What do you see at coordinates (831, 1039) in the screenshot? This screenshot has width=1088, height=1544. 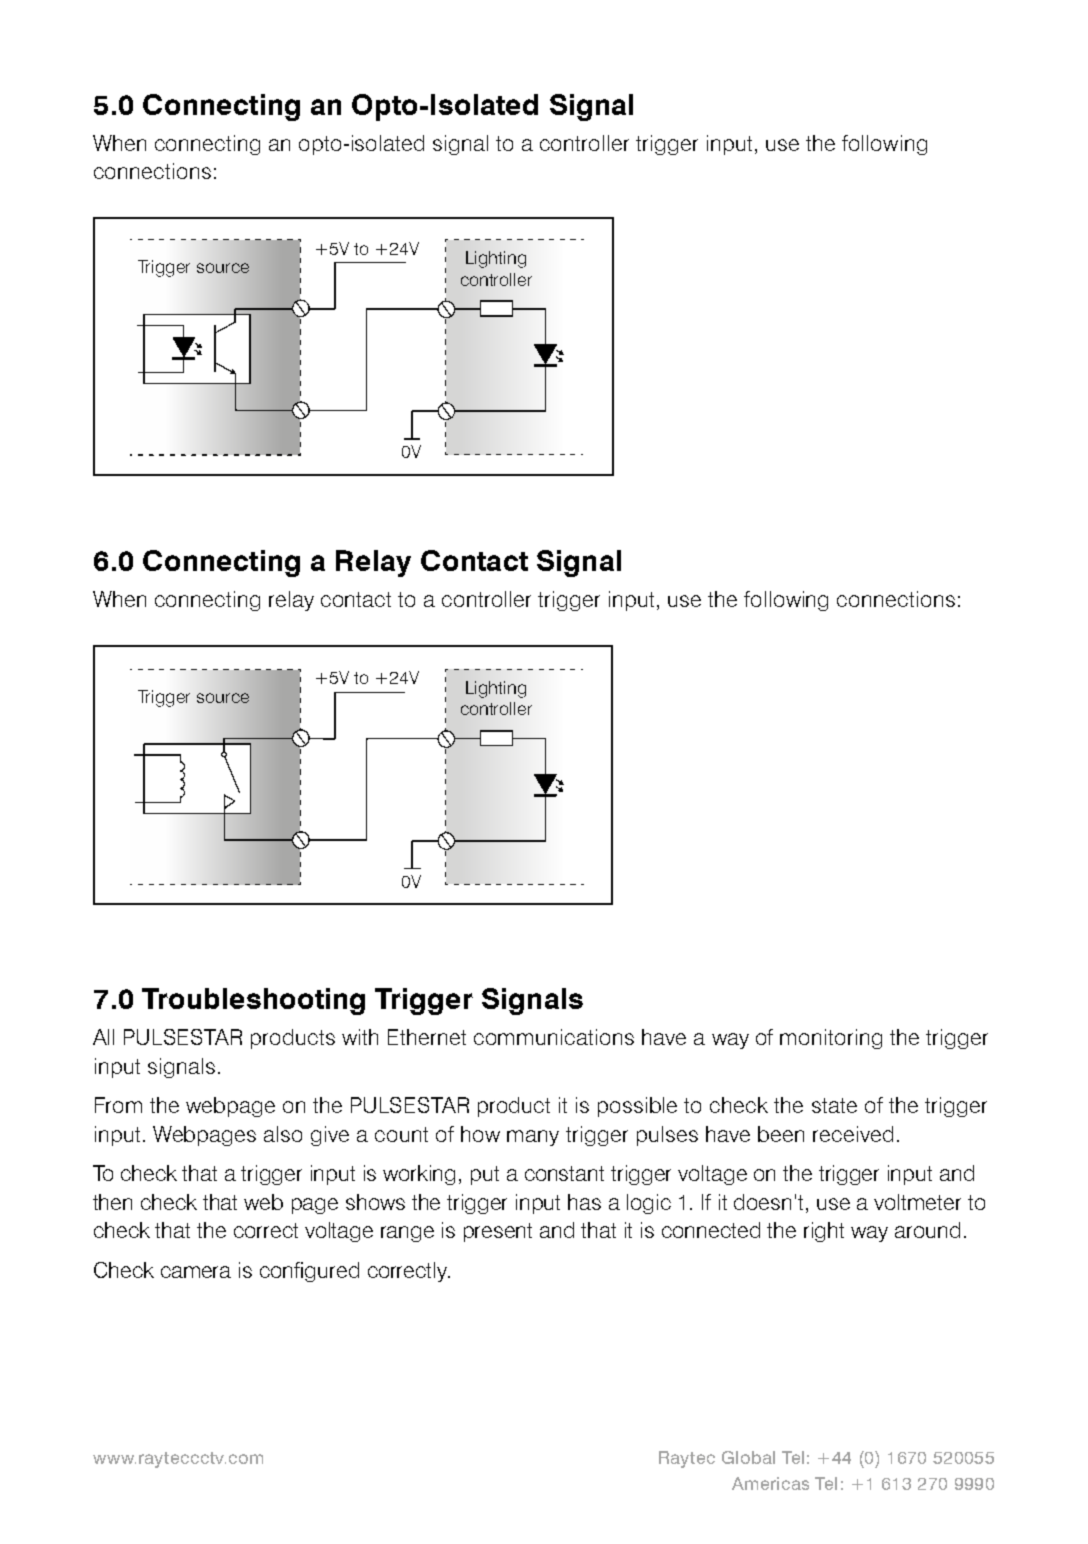 I see `monitoring` at bounding box center [831, 1039].
